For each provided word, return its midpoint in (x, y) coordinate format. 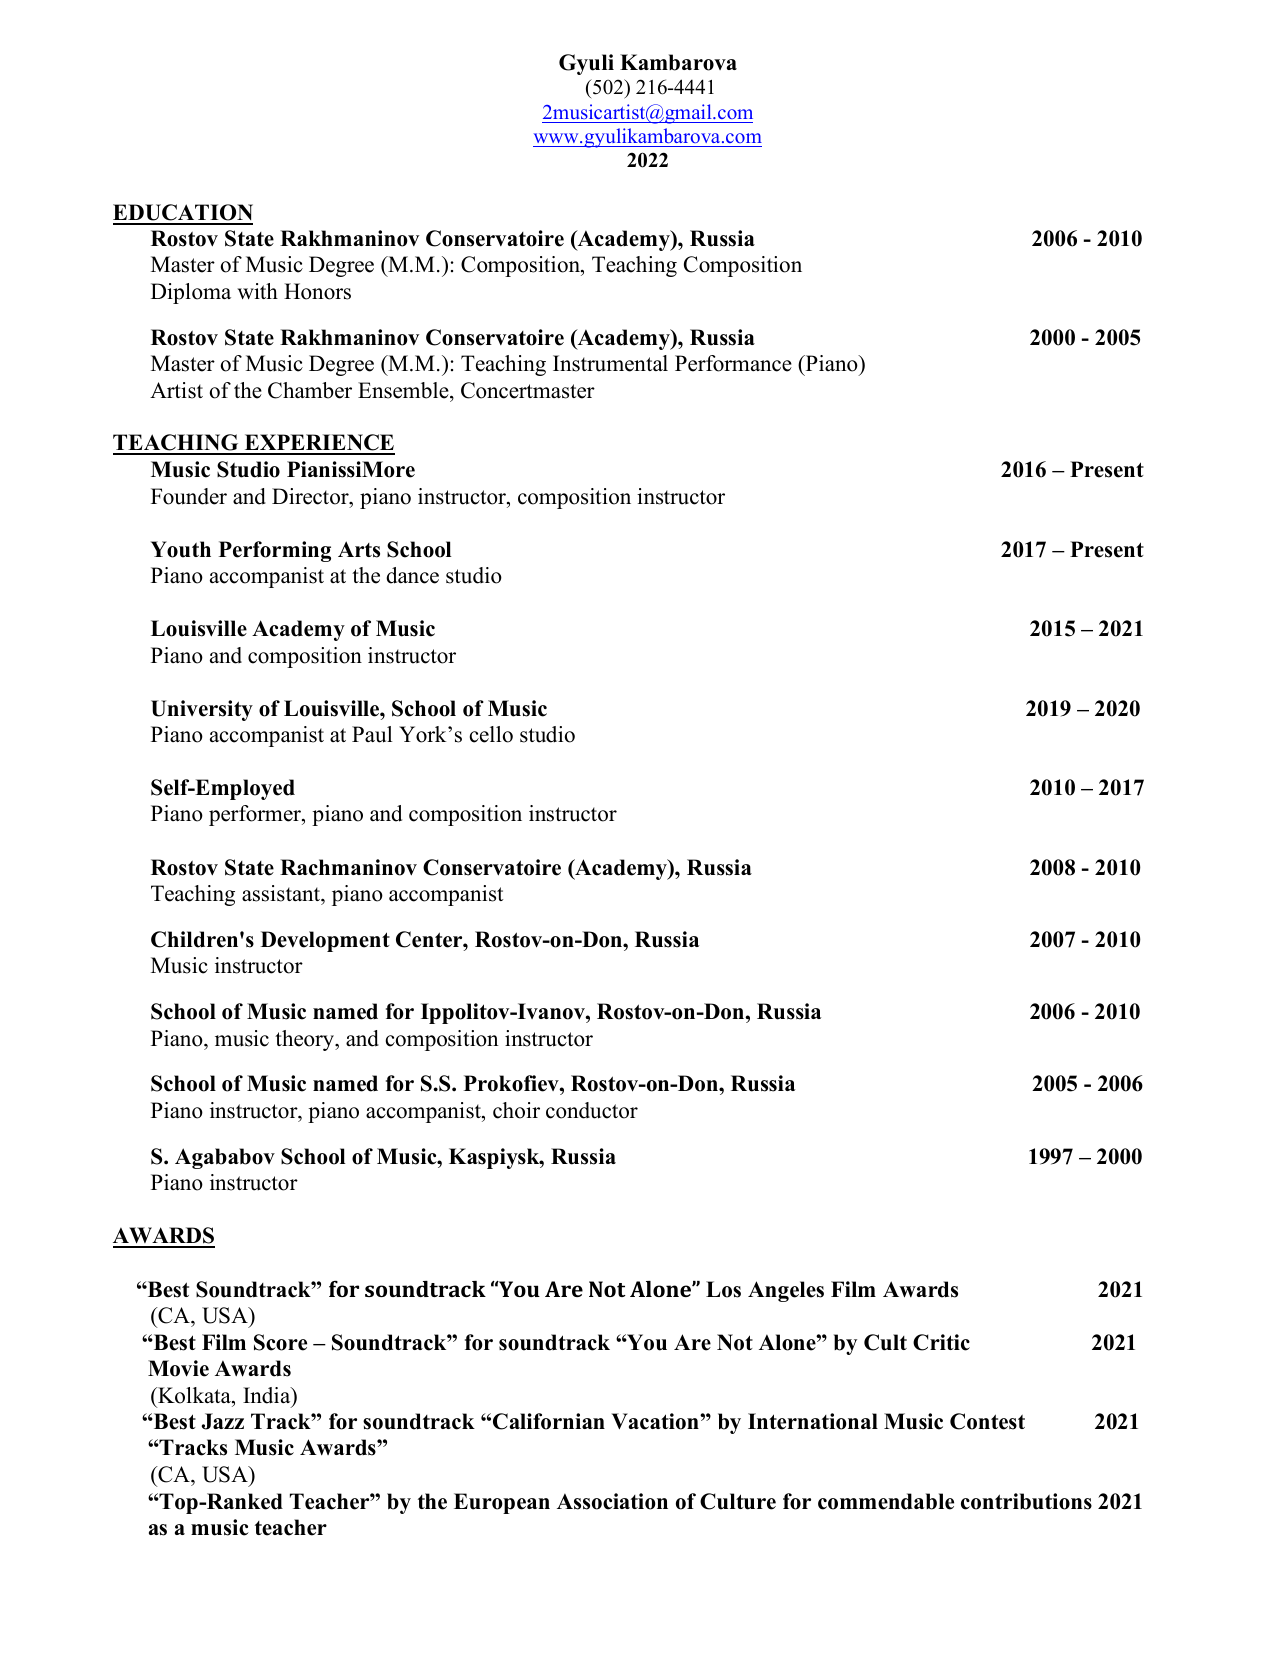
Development (325, 941)
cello (491, 734)
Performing (275, 551)
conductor (592, 1110)
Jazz (223, 1421)
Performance (733, 363)
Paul (372, 734)
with (257, 291)
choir (516, 1110)
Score (280, 1342)
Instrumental (610, 363)
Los (723, 1289)
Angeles (786, 1291)
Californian (549, 1421)
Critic (941, 1342)
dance (412, 575)
